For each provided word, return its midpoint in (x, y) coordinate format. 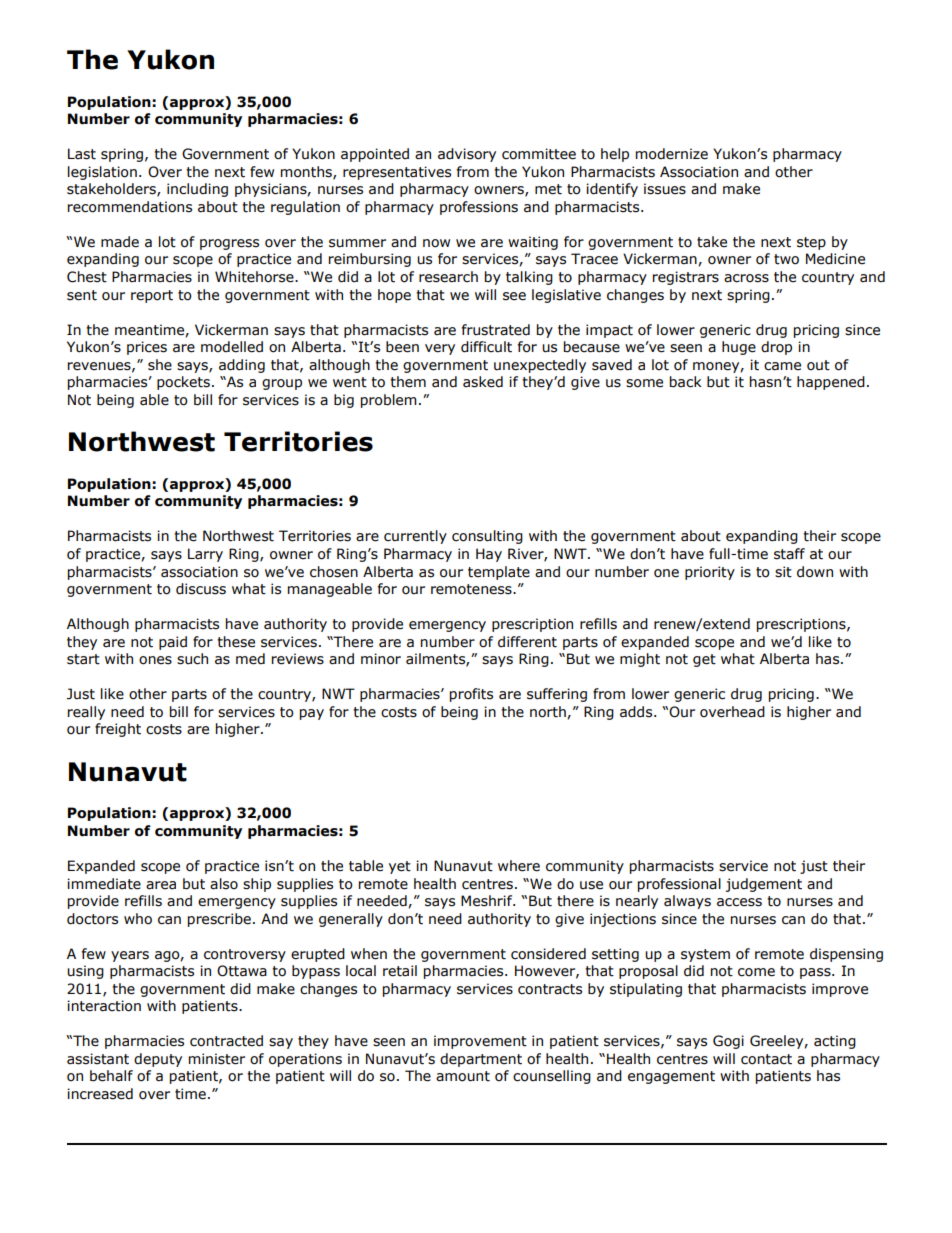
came (782, 366)
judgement (764, 885)
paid (173, 643)
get (704, 660)
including (197, 190)
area (161, 885)
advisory (467, 155)
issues (665, 189)
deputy (158, 1060)
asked (483, 382)
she (160, 365)
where (519, 866)
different (527, 642)
